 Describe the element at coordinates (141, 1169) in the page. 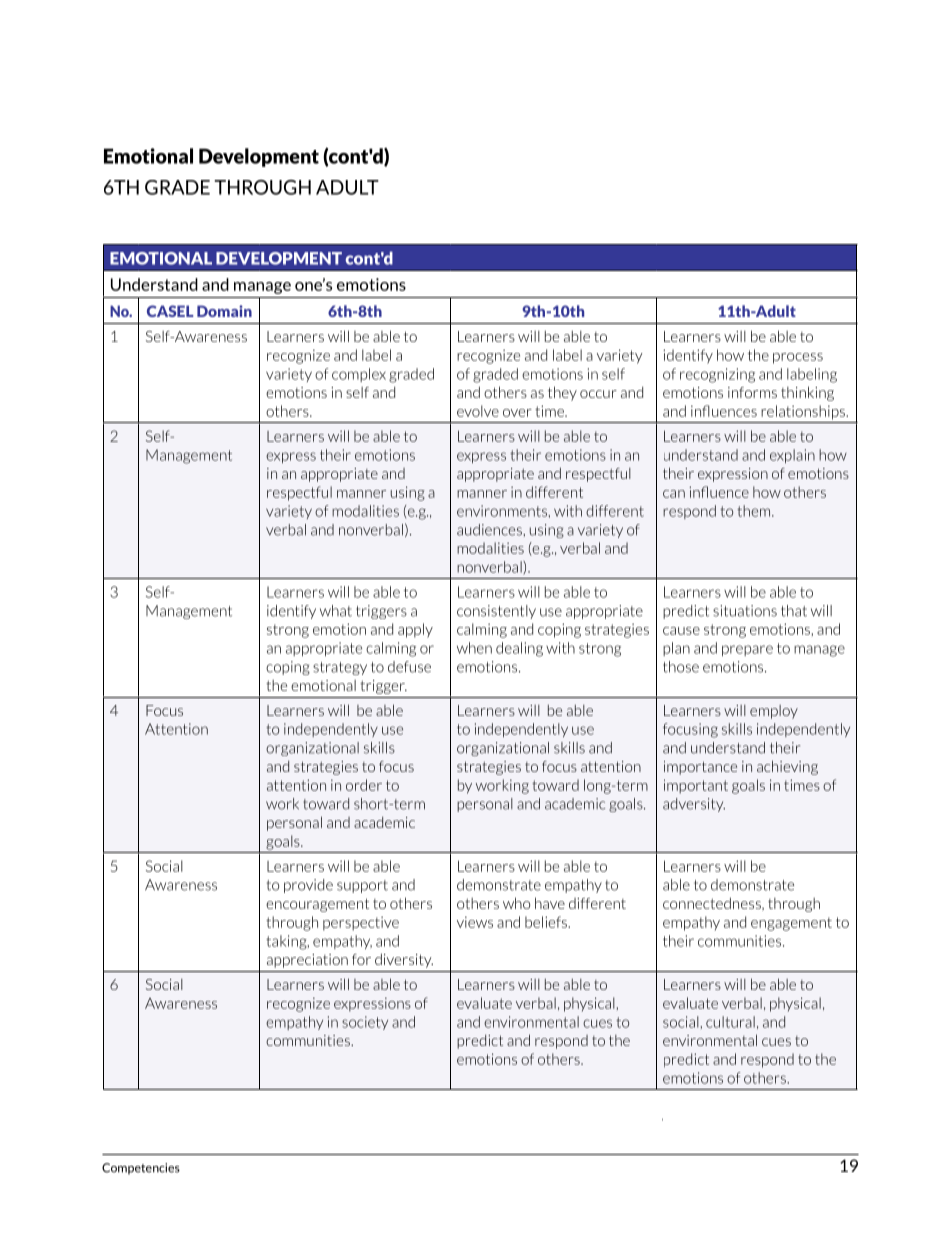

I see `Competencies` at that location.
